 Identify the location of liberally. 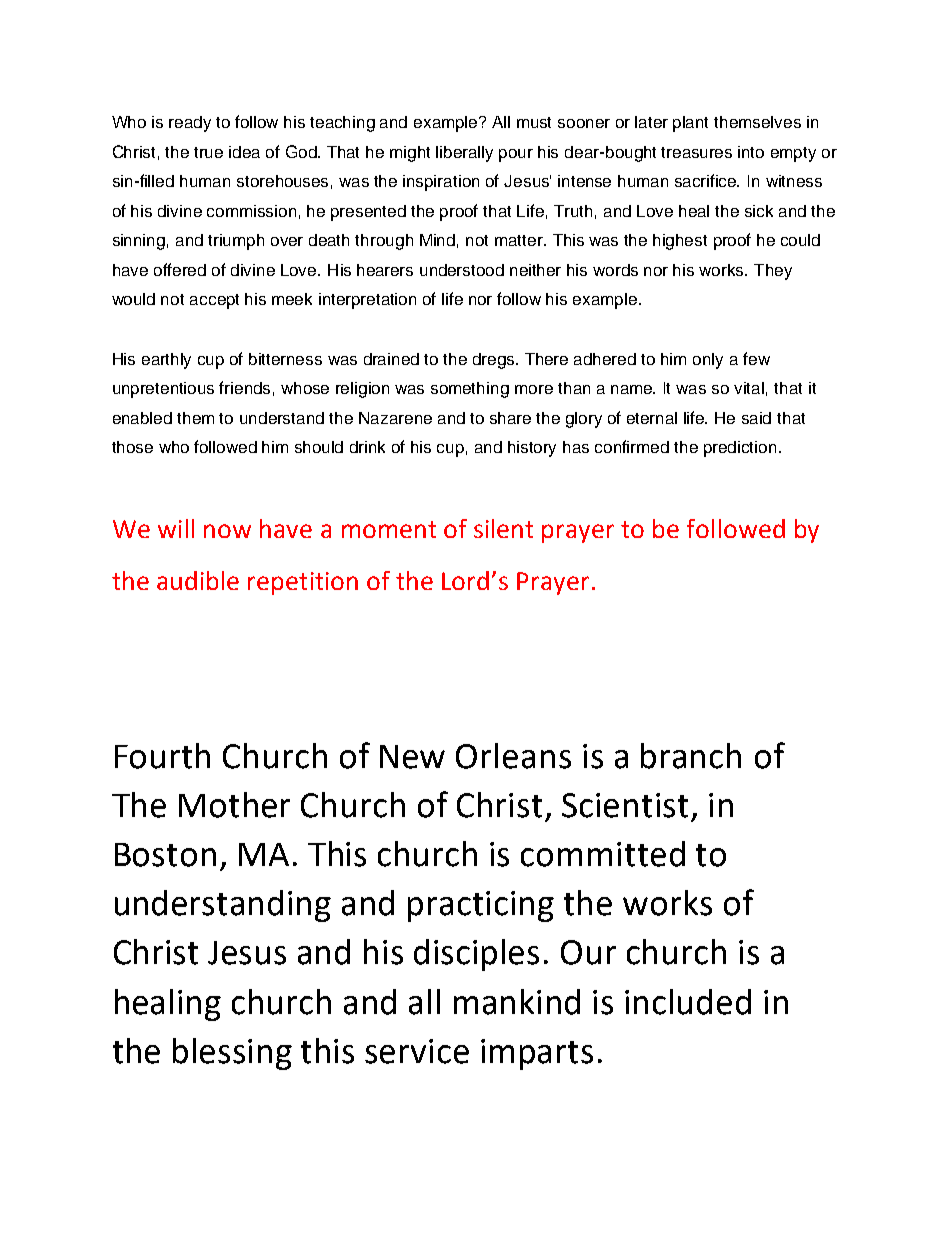
(464, 154).
